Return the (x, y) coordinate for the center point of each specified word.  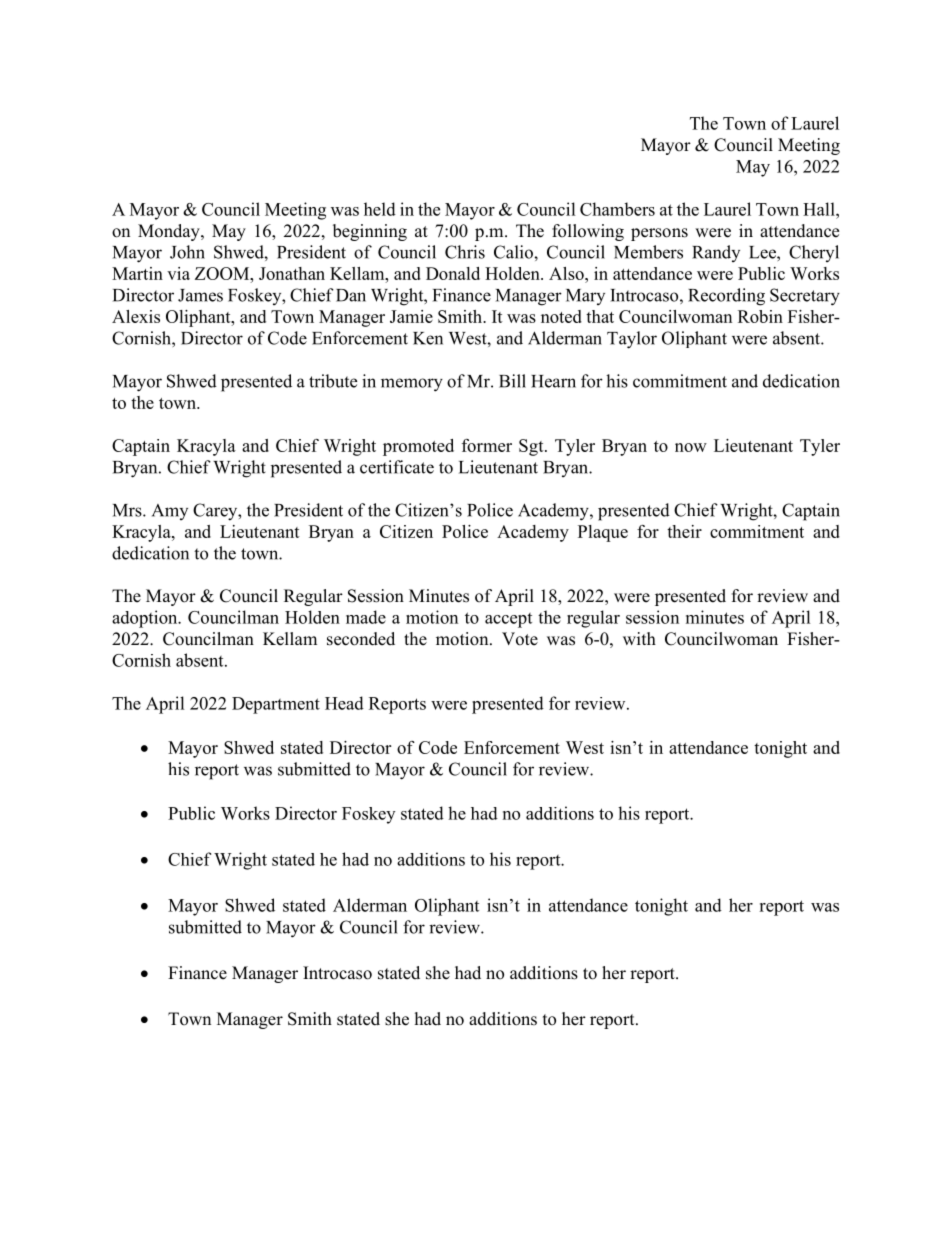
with (639, 638)
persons (659, 234)
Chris (465, 252)
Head (344, 703)
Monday (170, 232)
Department (276, 705)
